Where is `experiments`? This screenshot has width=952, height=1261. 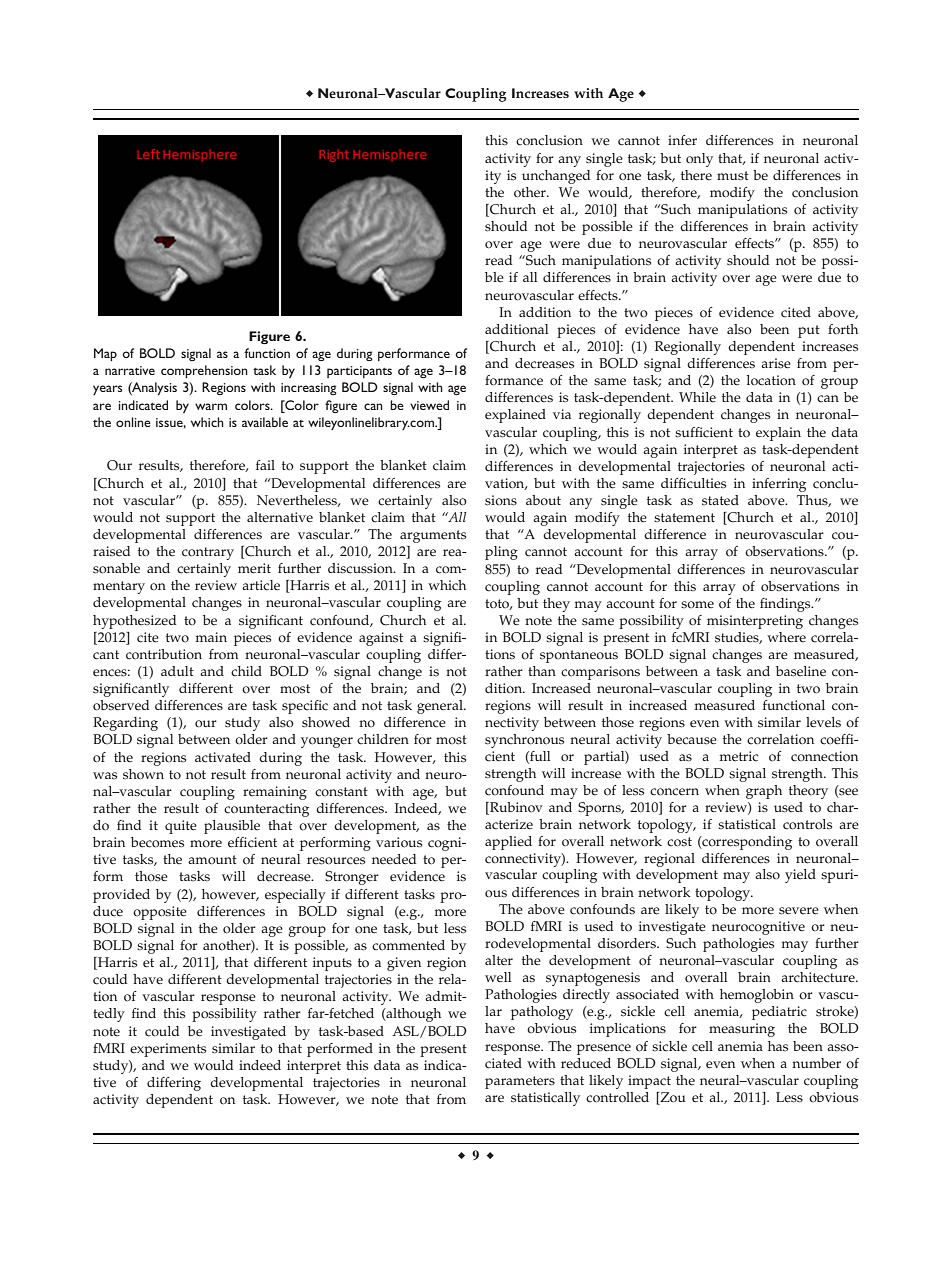
experiments is located at coordinates (168, 1050).
